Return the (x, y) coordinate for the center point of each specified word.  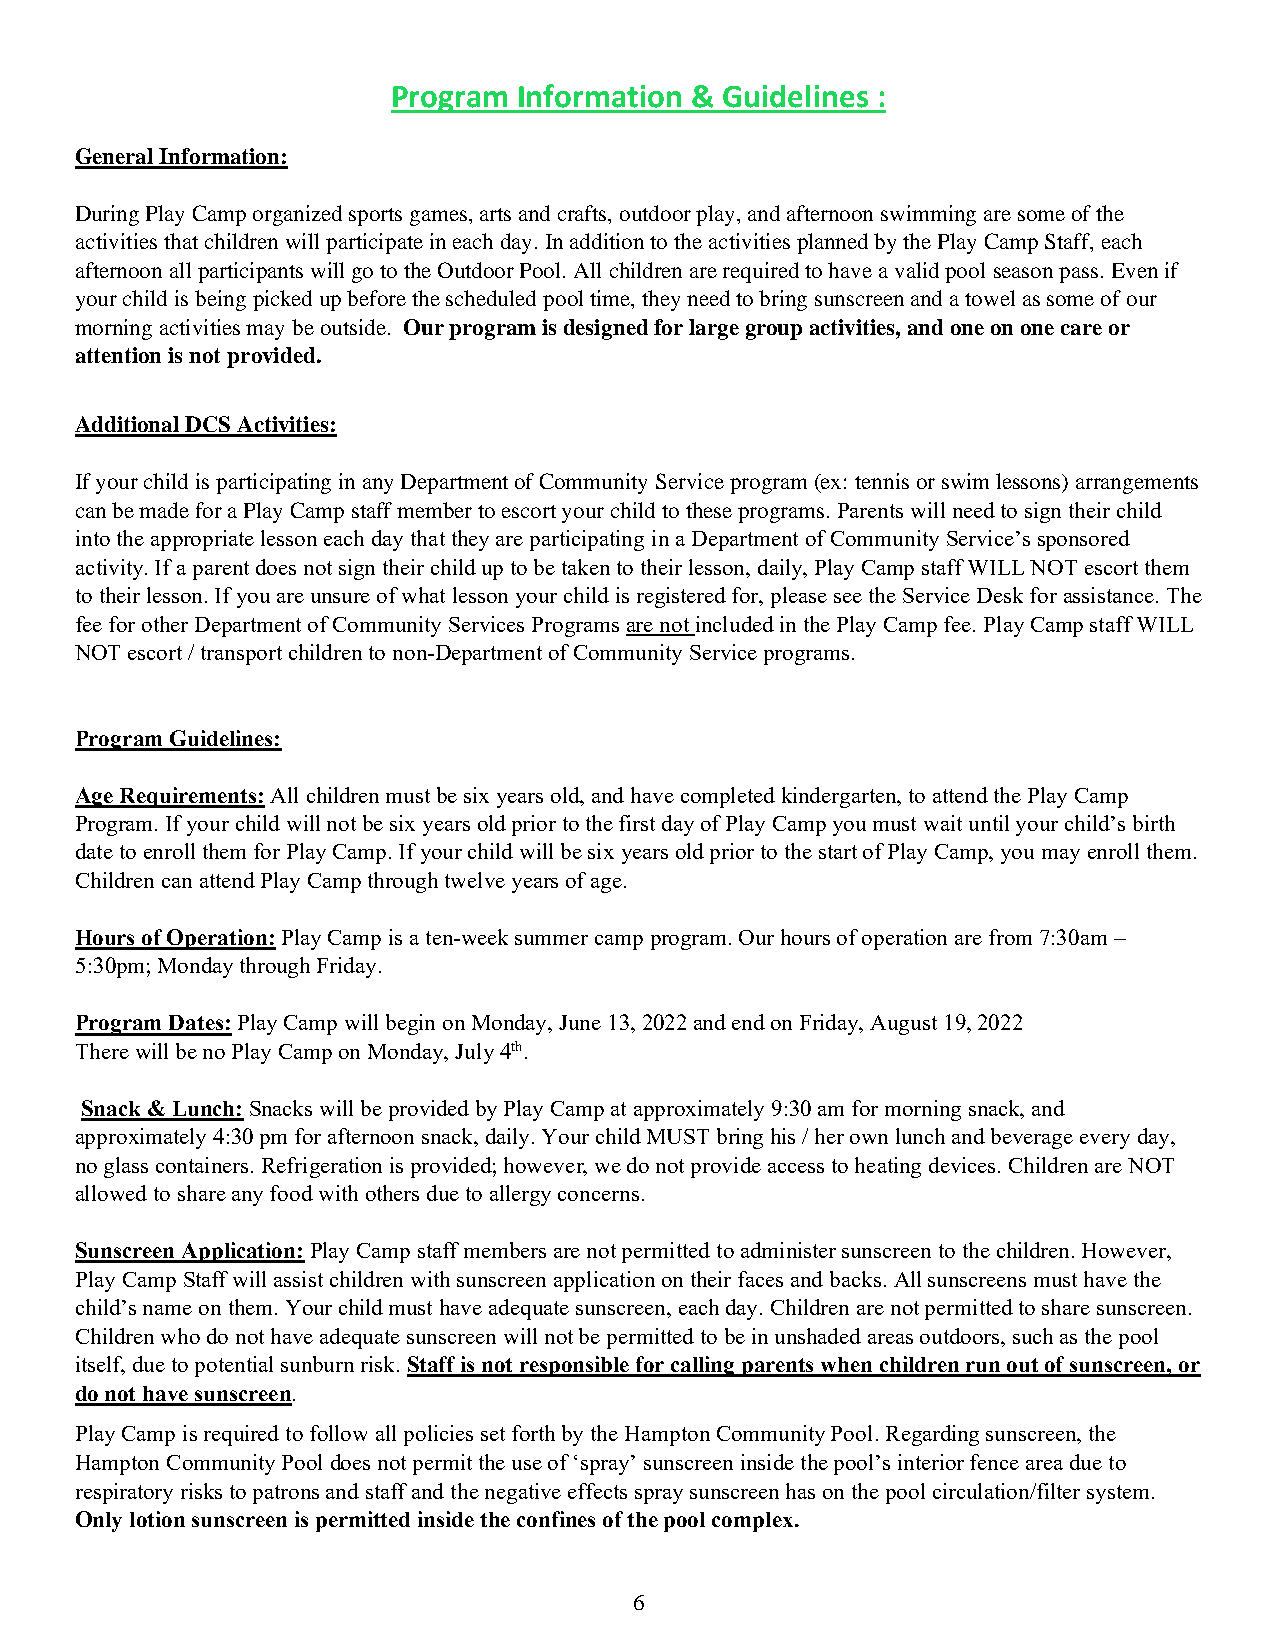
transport (241, 655)
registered (681, 597)
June (580, 1022)
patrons (286, 1494)
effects (597, 1491)
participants (250, 272)
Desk (1000, 595)
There (102, 1051)
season (1023, 272)
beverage (1032, 1138)
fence (994, 1462)
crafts (584, 213)
